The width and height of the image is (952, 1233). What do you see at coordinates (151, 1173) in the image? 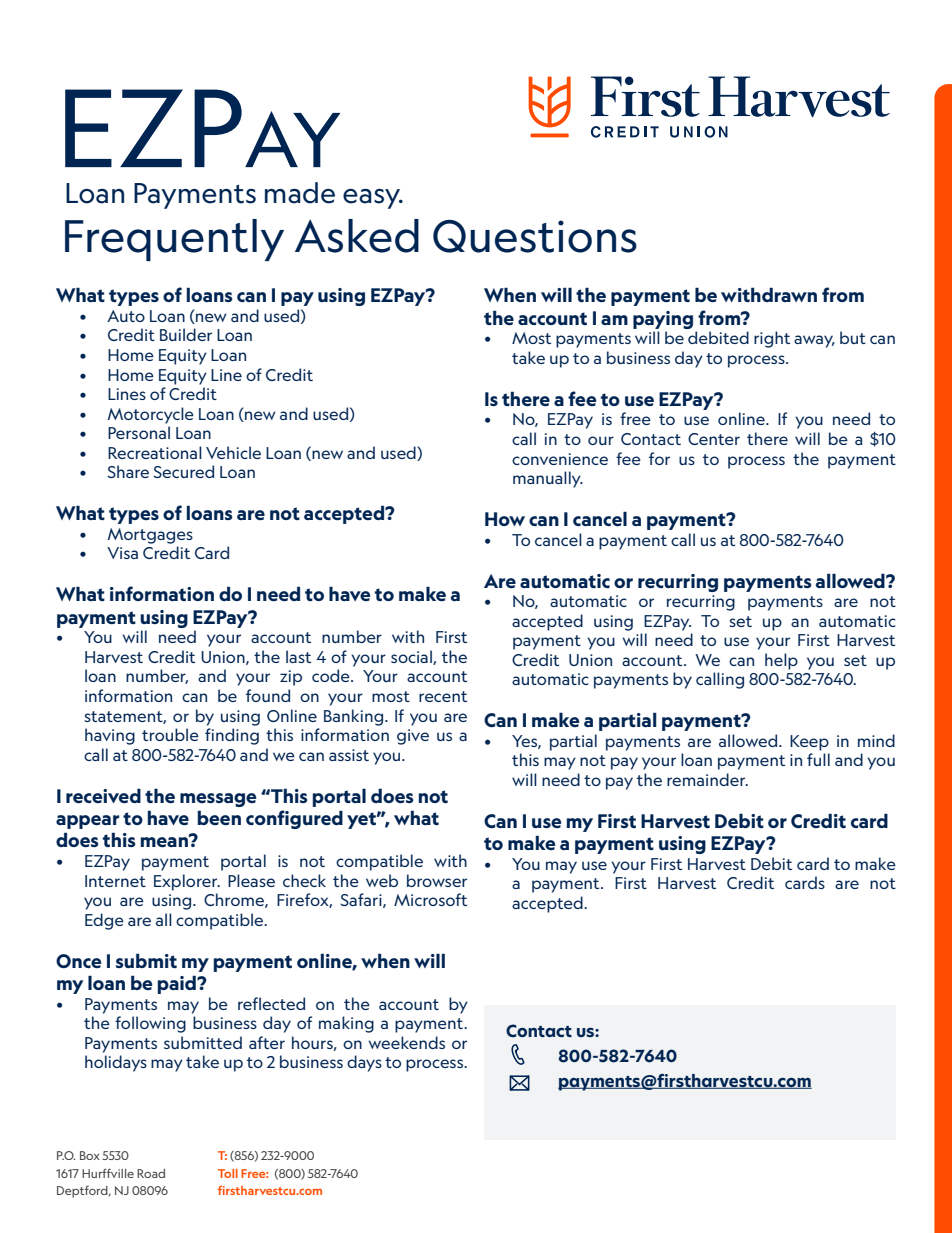
I see `Road` at bounding box center [151, 1173].
